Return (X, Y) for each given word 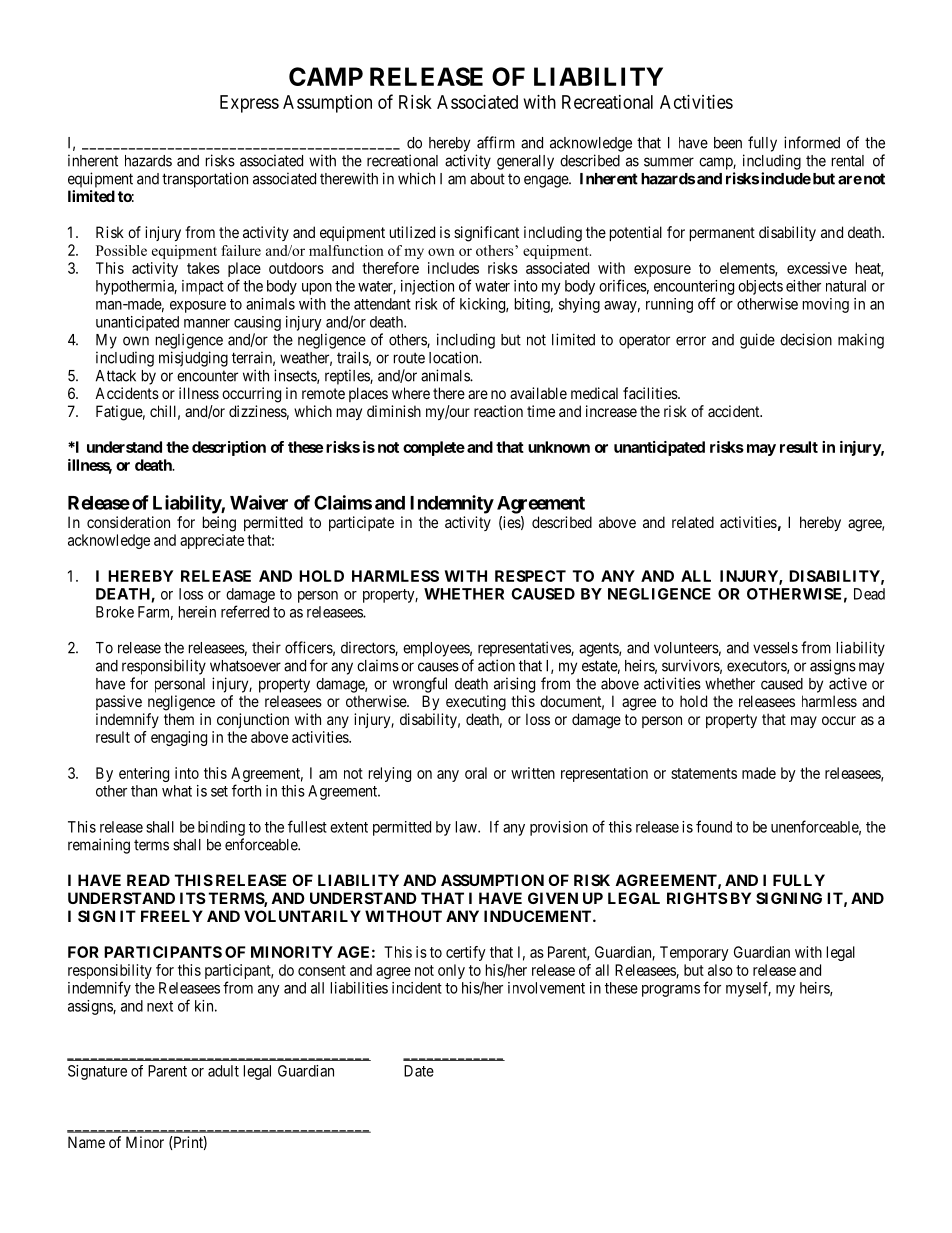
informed (812, 142)
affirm (496, 142)
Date (419, 1071)
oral (476, 773)
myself (748, 989)
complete (434, 448)
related (693, 522)
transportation (205, 180)
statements (704, 773)
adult (223, 1071)
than (144, 791)
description (229, 448)
